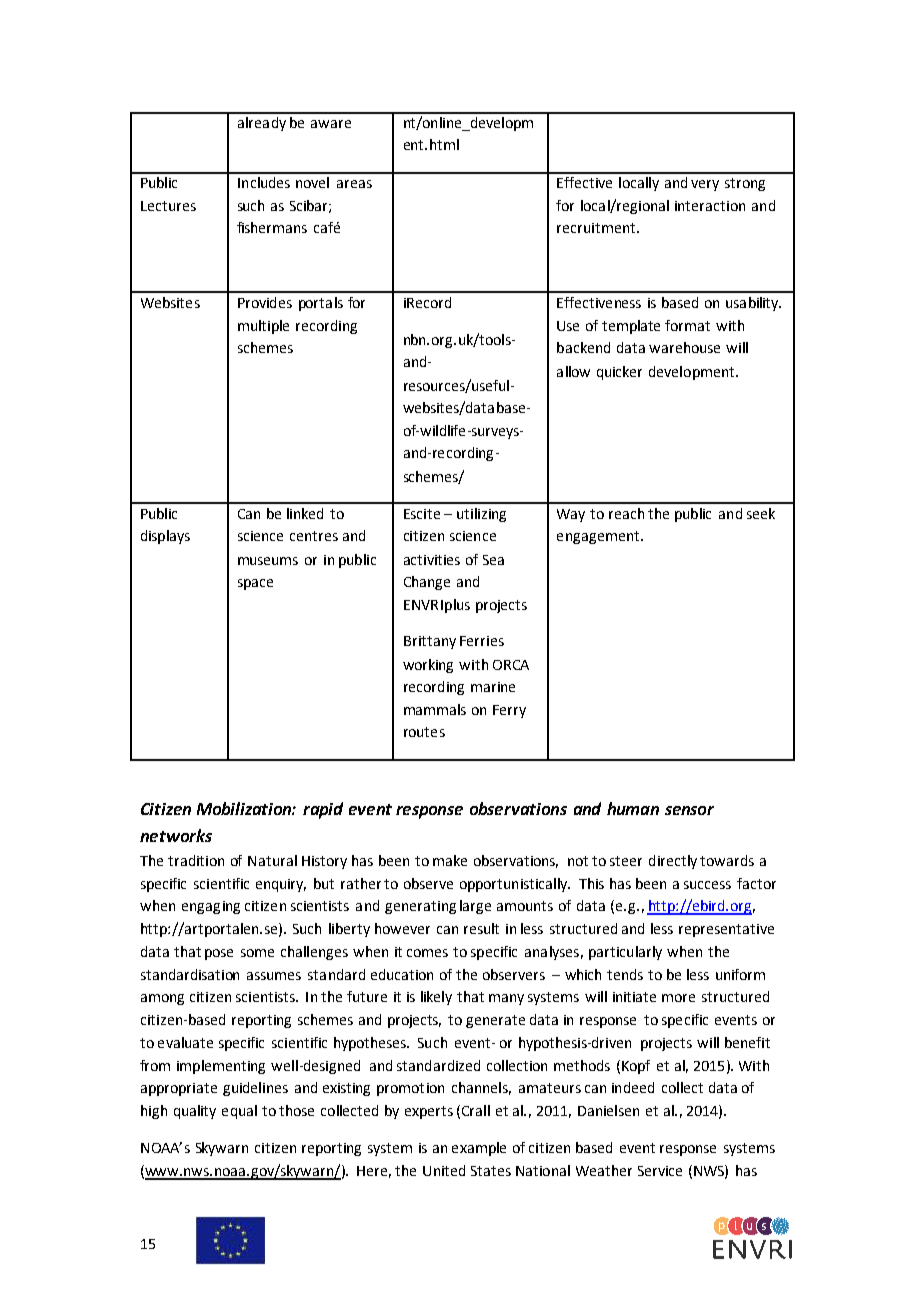 This image has width=924, height=1309. What do you see at coordinates (354, 184) in the image?
I see `areas` at bounding box center [354, 184].
